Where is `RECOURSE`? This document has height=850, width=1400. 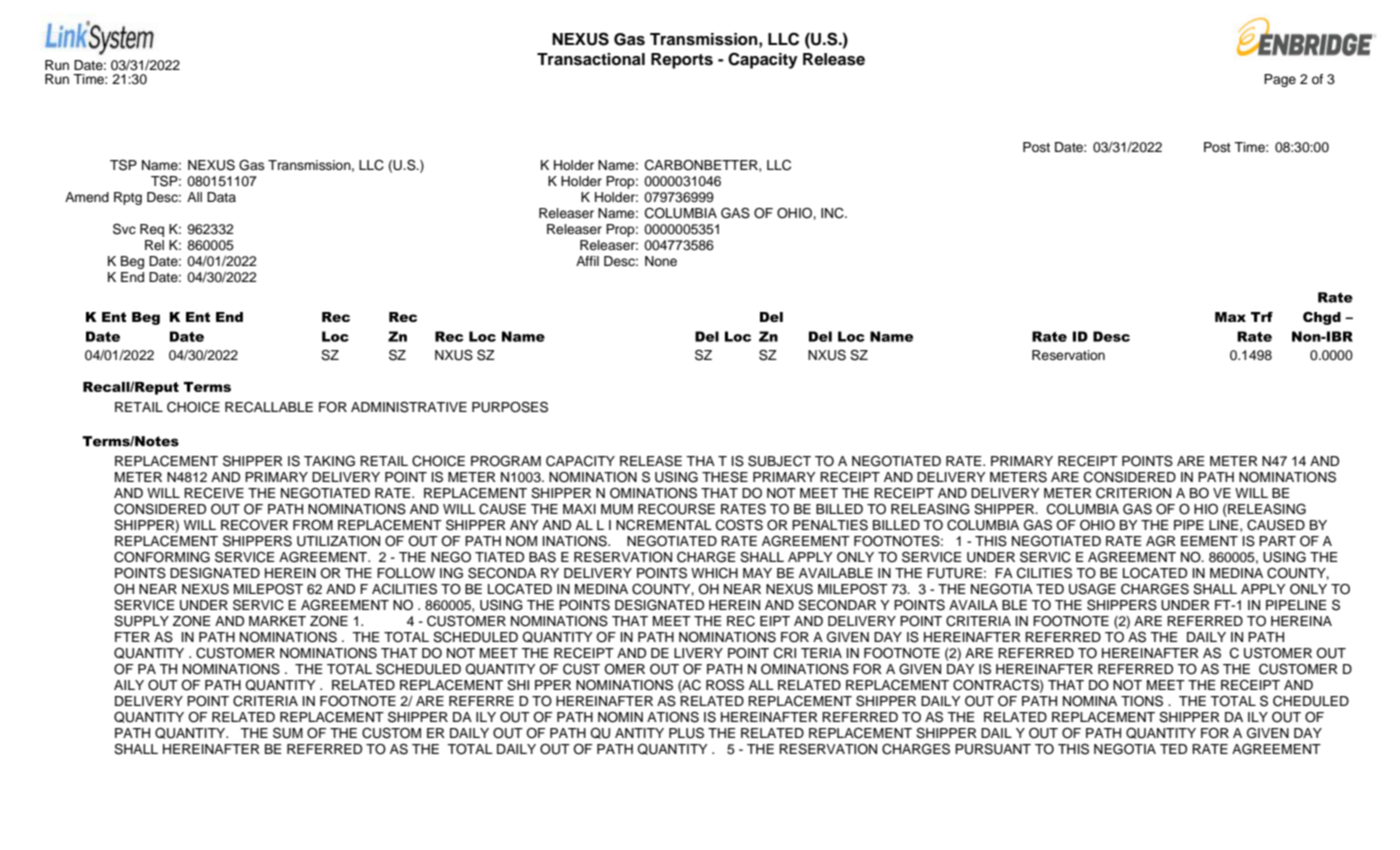 RECOURSE is located at coordinates (676, 509).
